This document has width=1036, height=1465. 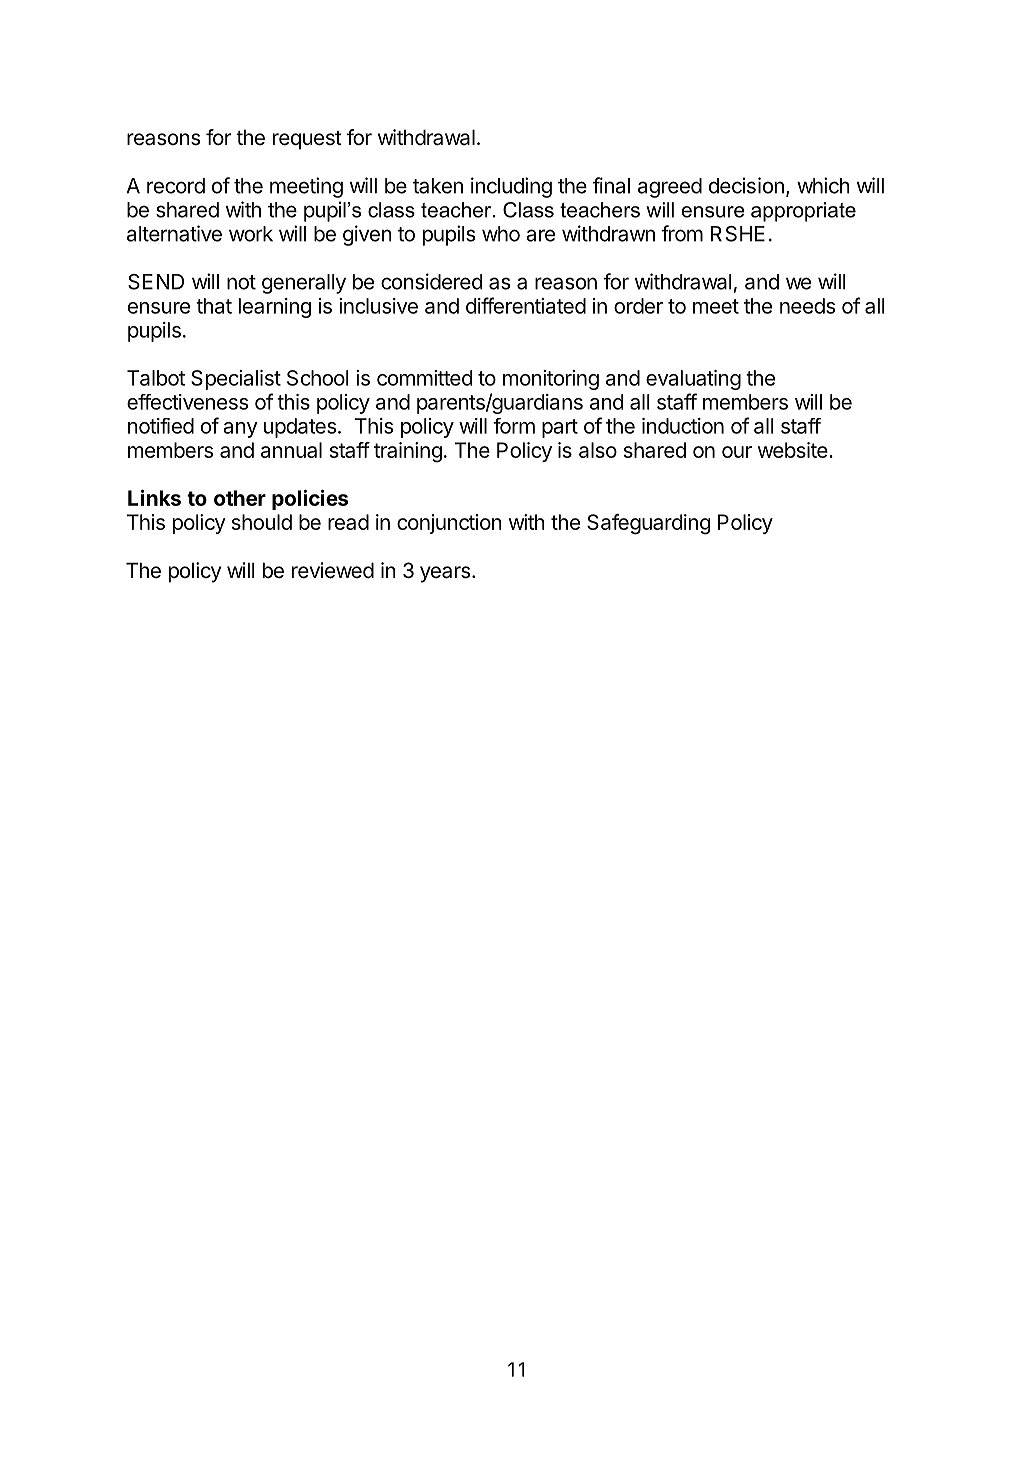 What do you see at coordinates (511, 187) in the document?
I see `including` at bounding box center [511, 187].
